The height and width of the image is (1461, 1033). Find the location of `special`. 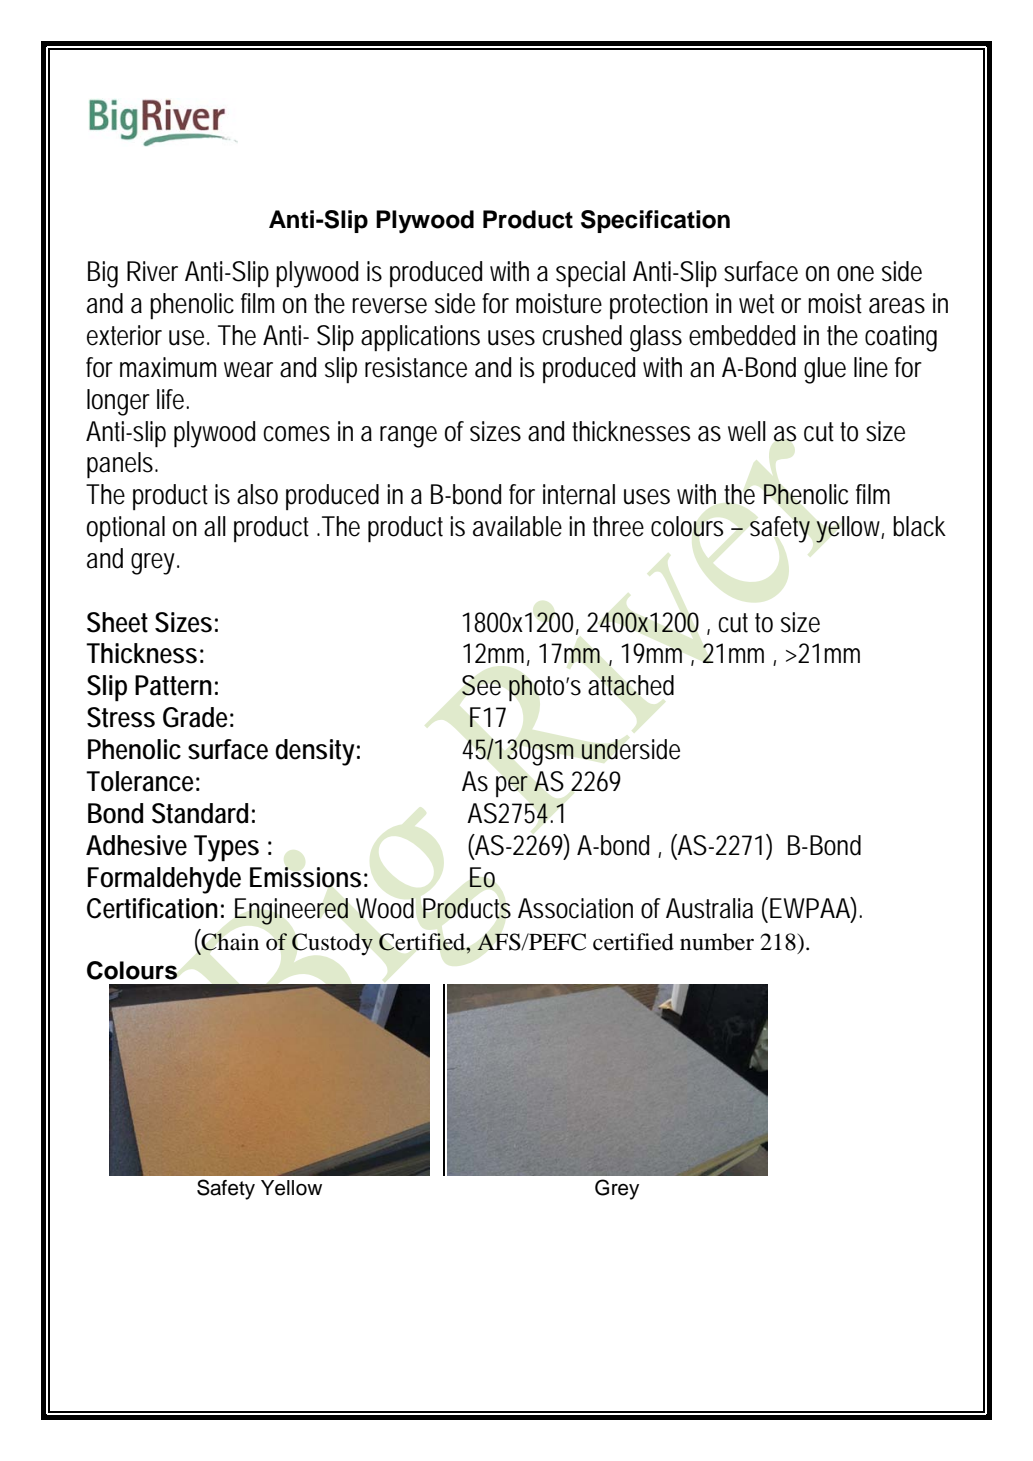

special is located at coordinates (590, 274).
